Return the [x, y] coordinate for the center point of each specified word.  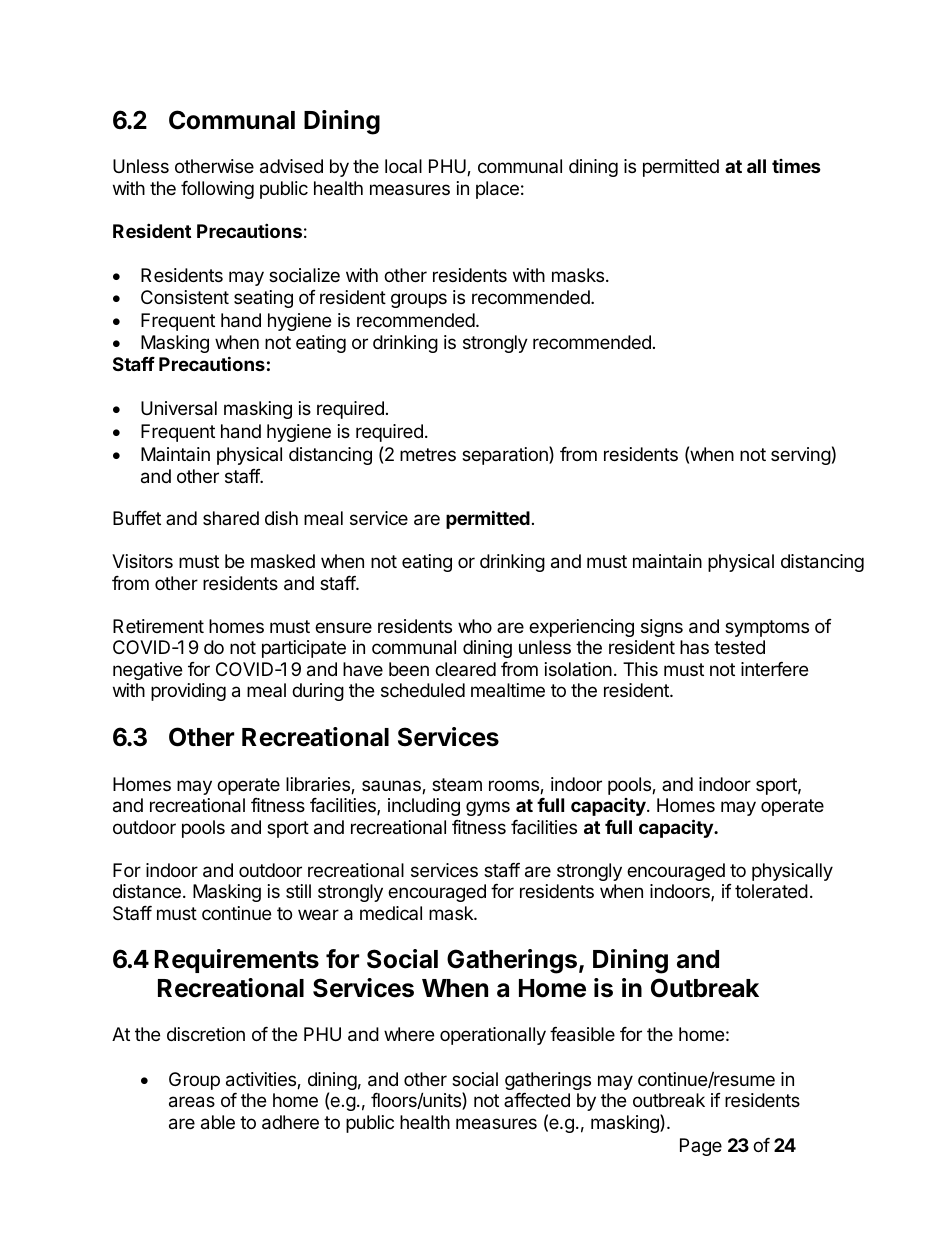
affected [537, 1100]
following [217, 190]
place [497, 190]
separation [506, 455]
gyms [488, 808]
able [218, 1122]
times [796, 166]
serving [801, 456]
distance [147, 891]
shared [231, 518]
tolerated [771, 891]
